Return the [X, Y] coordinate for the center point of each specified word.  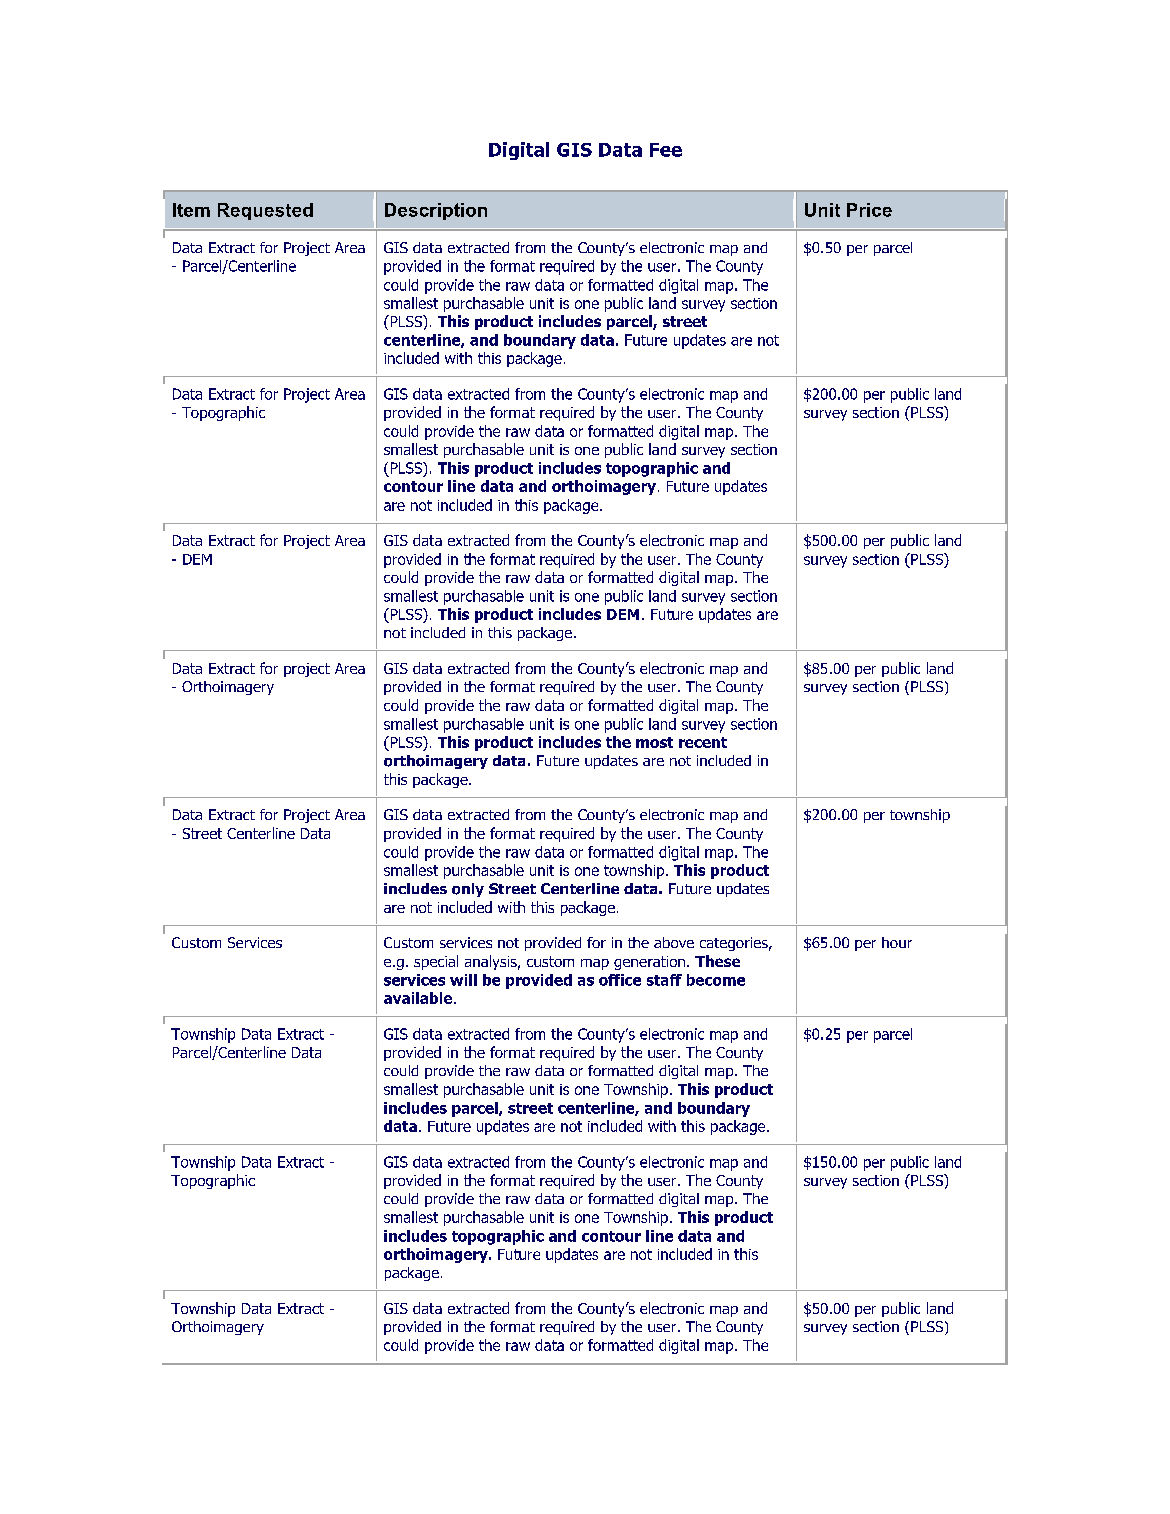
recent [703, 742]
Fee [666, 150]
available [419, 998]
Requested [265, 211]
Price [869, 210]
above [674, 942]
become [716, 980]
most [654, 742]
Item [191, 210]
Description [436, 211]
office [620, 980]
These [717, 961]
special [436, 962]
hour [897, 942]
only [468, 890]
